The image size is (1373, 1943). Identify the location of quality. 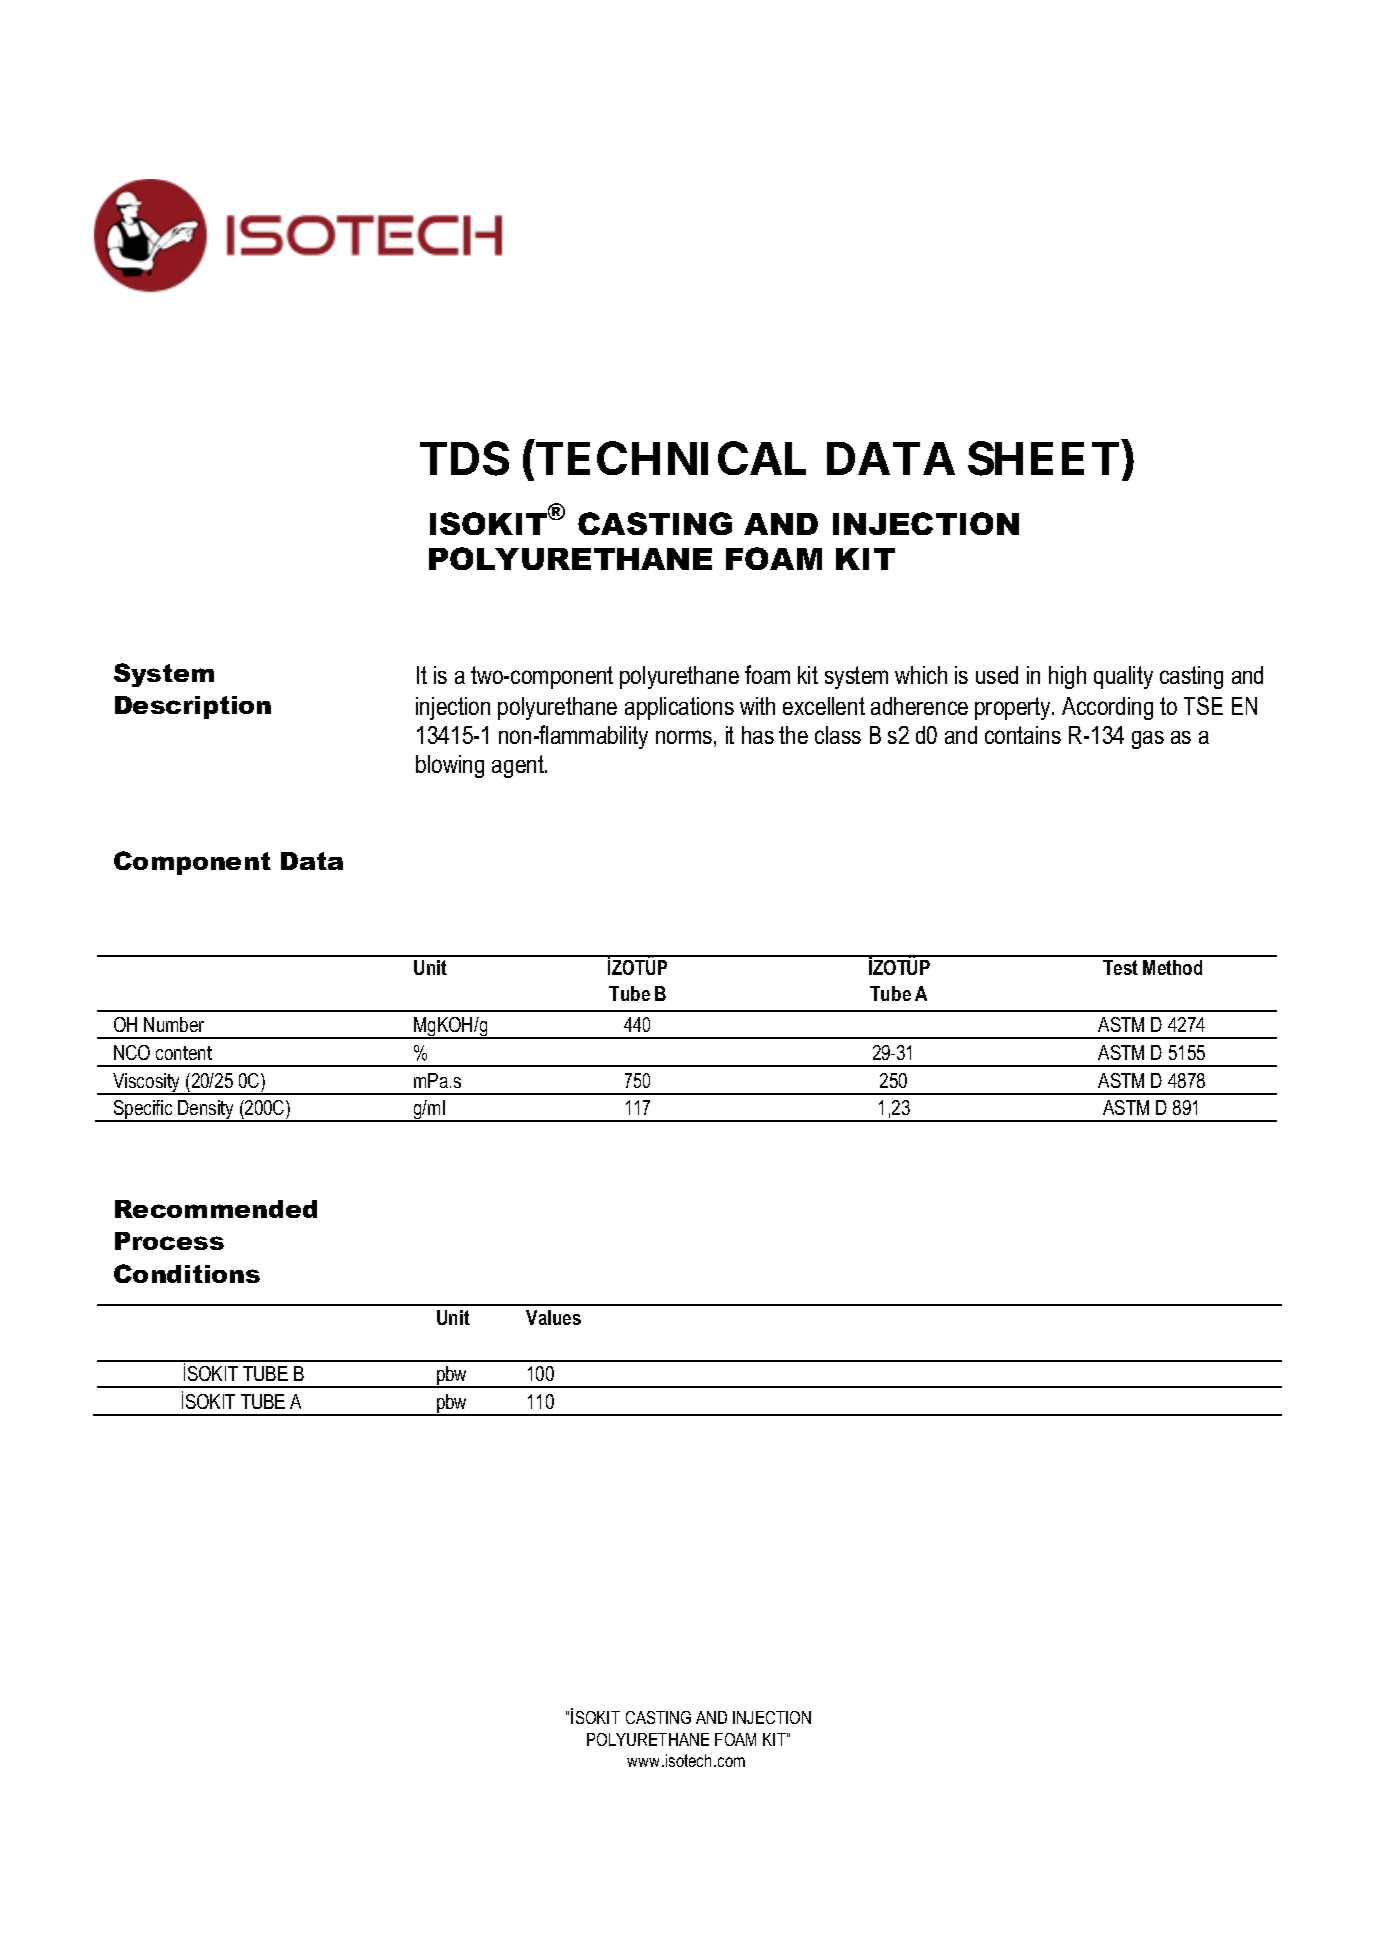
(1123, 677).
